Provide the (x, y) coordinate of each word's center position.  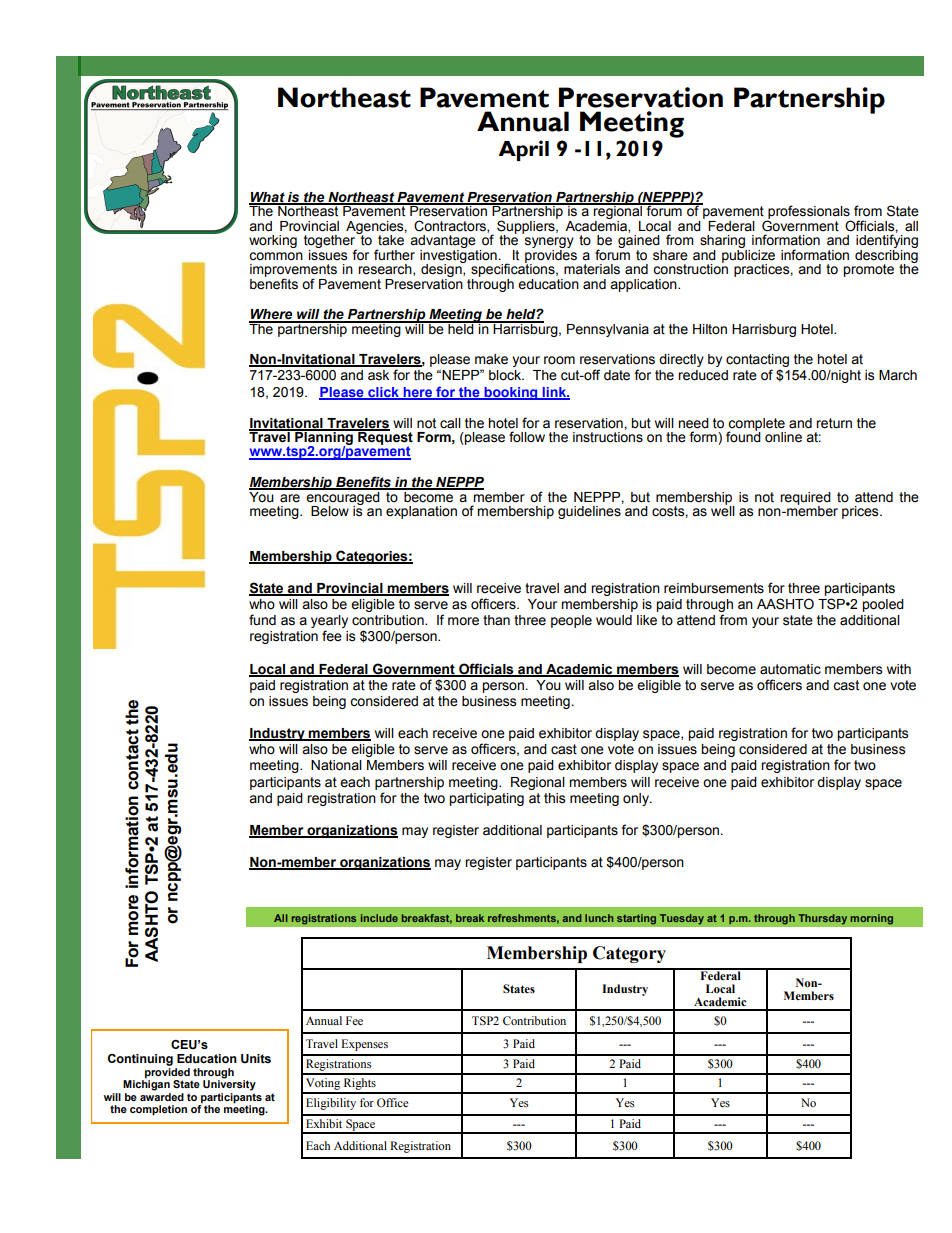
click (383, 393)
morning (872, 919)
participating (486, 799)
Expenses (364, 1045)
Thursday (823, 919)
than (496, 620)
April (523, 150)
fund (262, 620)
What (268, 198)
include (379, 918)
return (834, 423)
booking (511, 393)
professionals (809, 213)
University (229, 1084)
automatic (790, 669)
